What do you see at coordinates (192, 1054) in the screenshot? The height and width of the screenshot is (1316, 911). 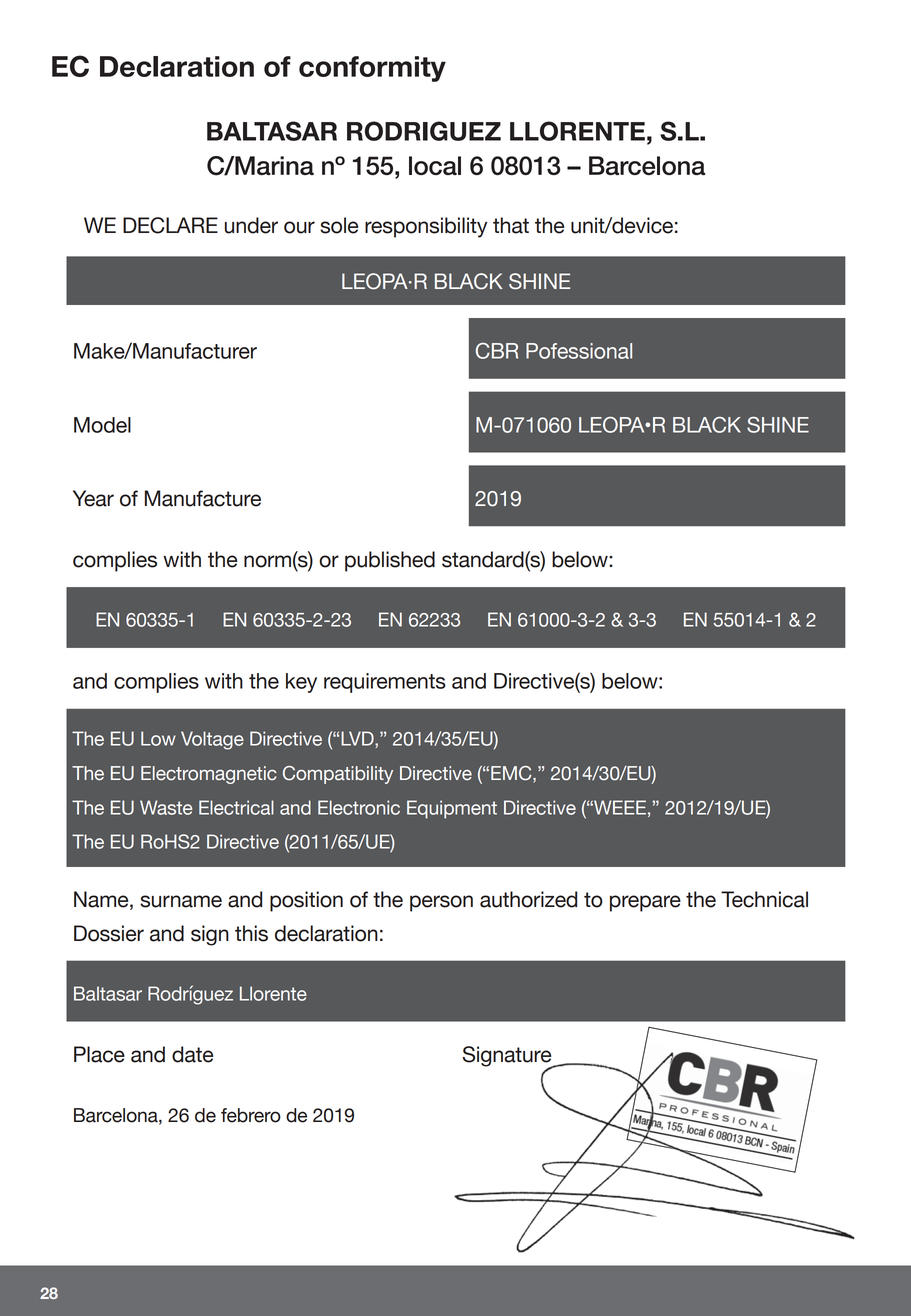 I see `date` at bounding box center [192, 1054].
